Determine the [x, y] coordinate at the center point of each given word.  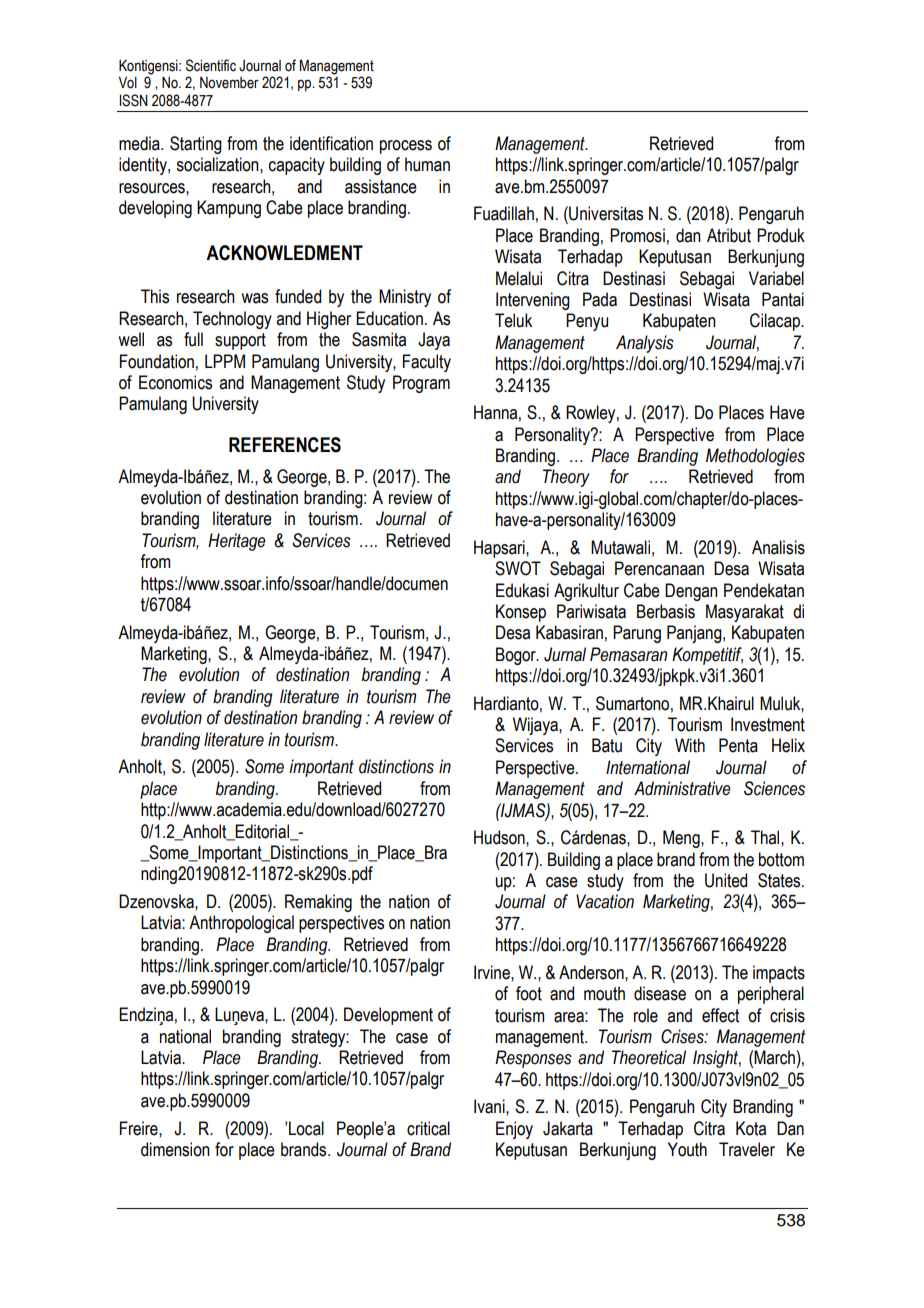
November [229, 83]
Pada [600, 299]
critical [428, 1128]
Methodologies [755, 457]
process [406, 147]
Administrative [682, 788]
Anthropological [241, 924]
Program [421, 384]
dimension [175, 1149]
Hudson [500, 837]
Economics [175, 382]
